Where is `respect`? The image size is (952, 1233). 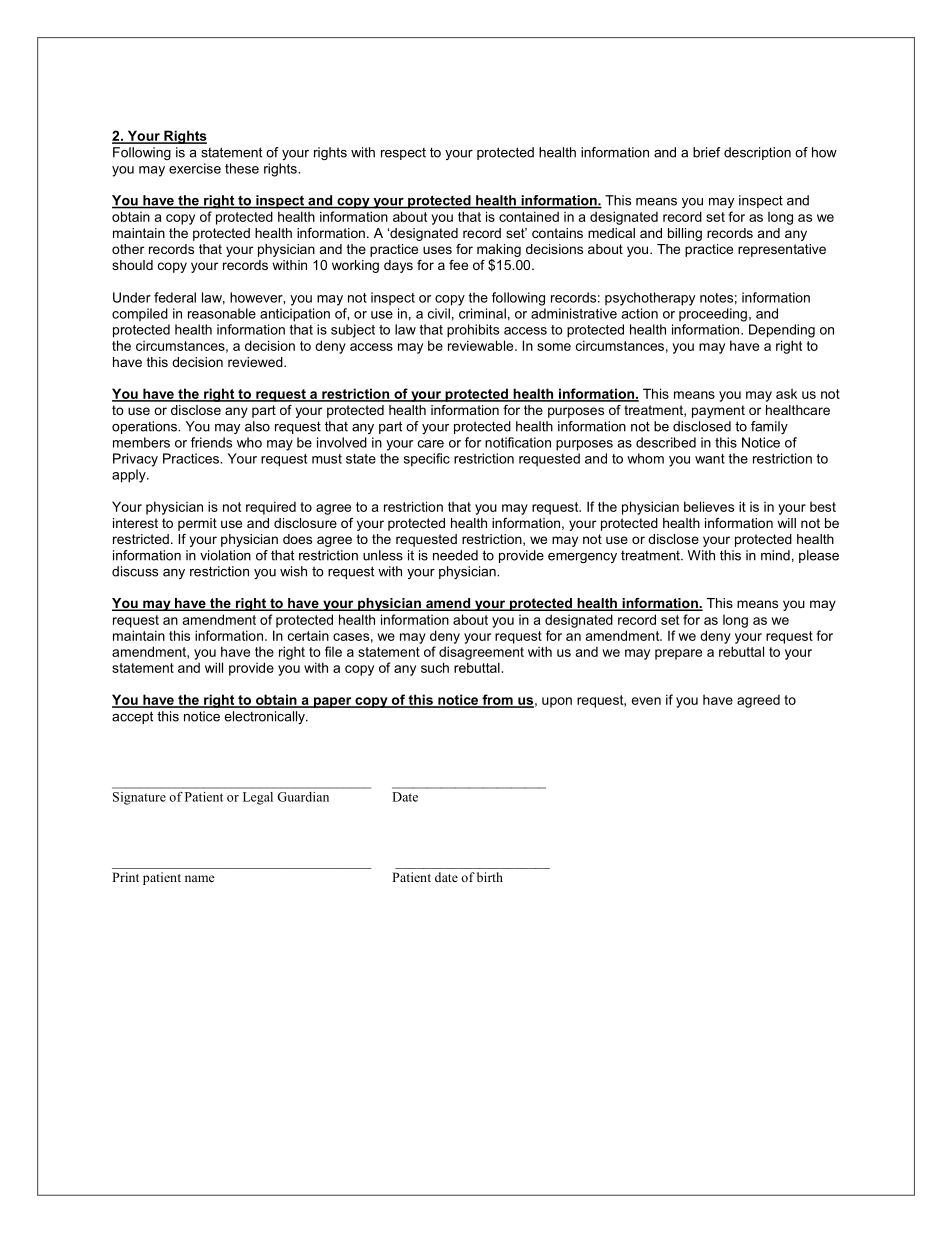
respect is located at coordinates (403, 154).
